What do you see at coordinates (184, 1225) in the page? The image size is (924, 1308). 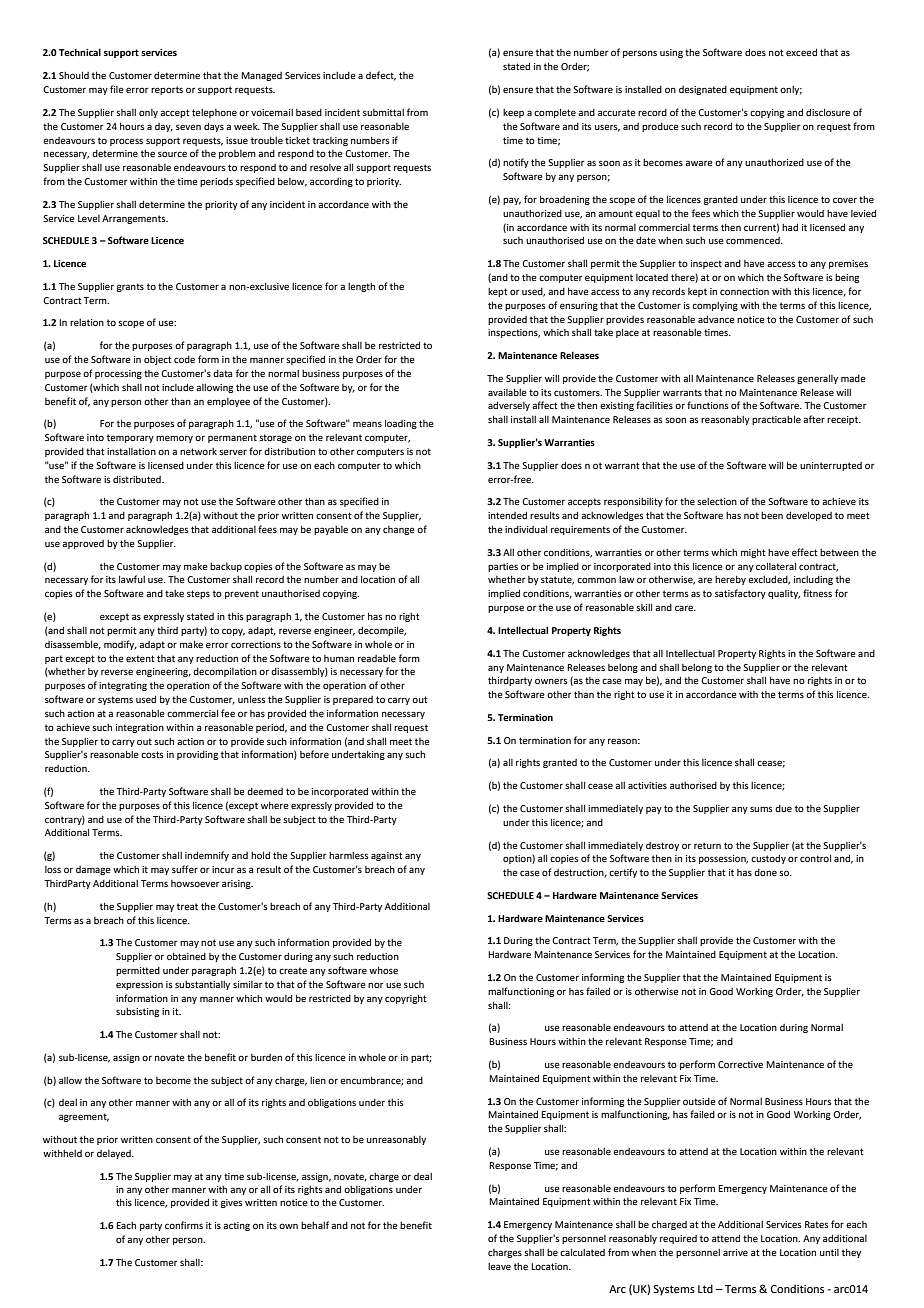 I see `confirms` at bounding box center [184, 1225].
